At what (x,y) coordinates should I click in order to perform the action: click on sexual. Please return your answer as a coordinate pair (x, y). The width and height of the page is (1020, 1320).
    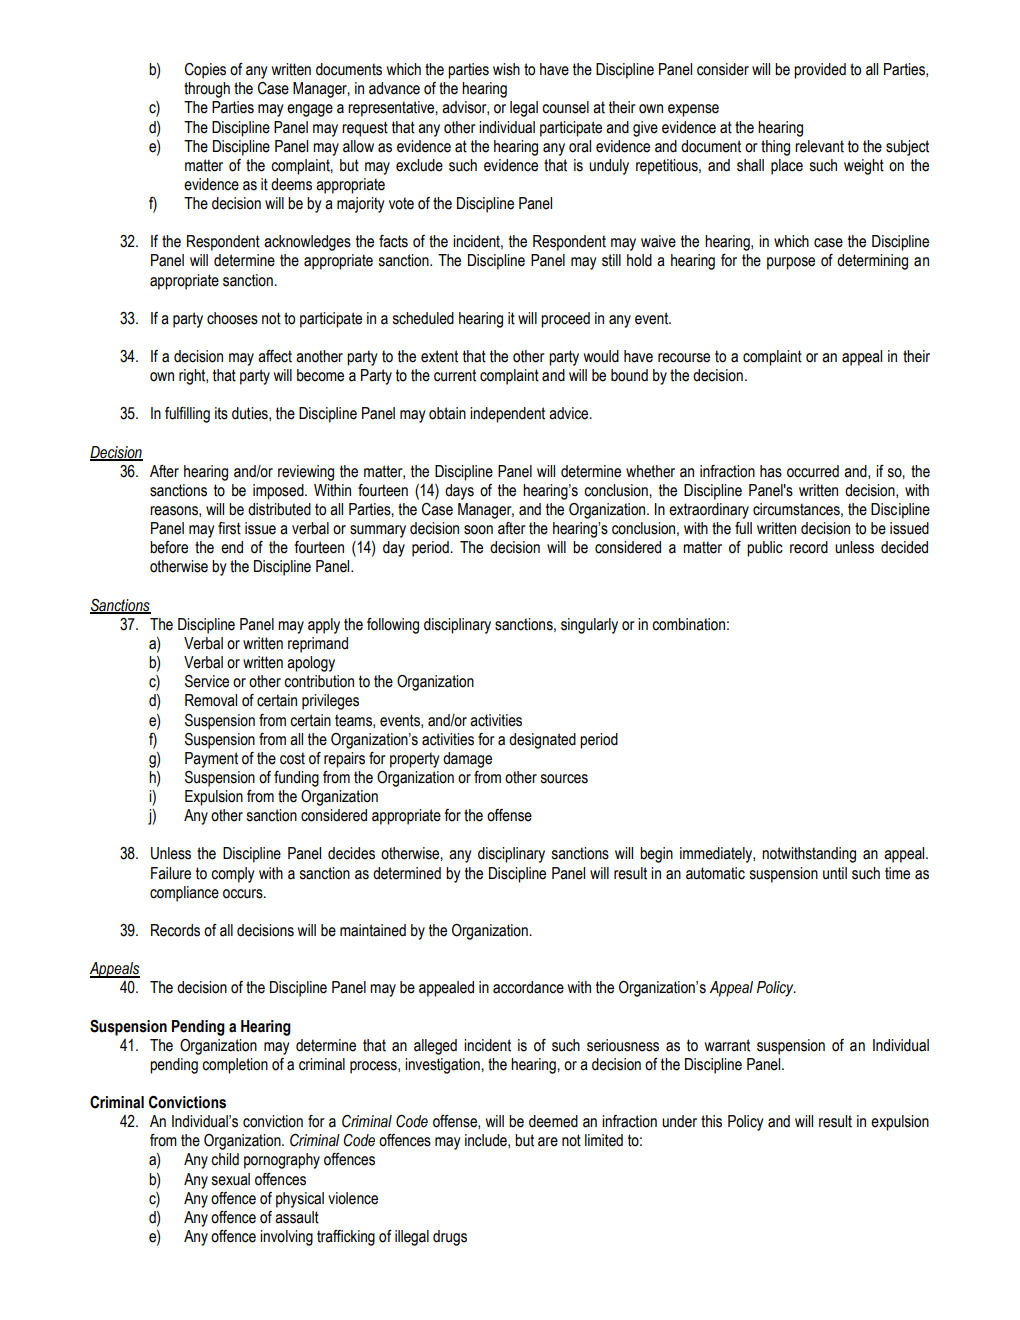
    Looking at the image, I should click on (231, 1179).
